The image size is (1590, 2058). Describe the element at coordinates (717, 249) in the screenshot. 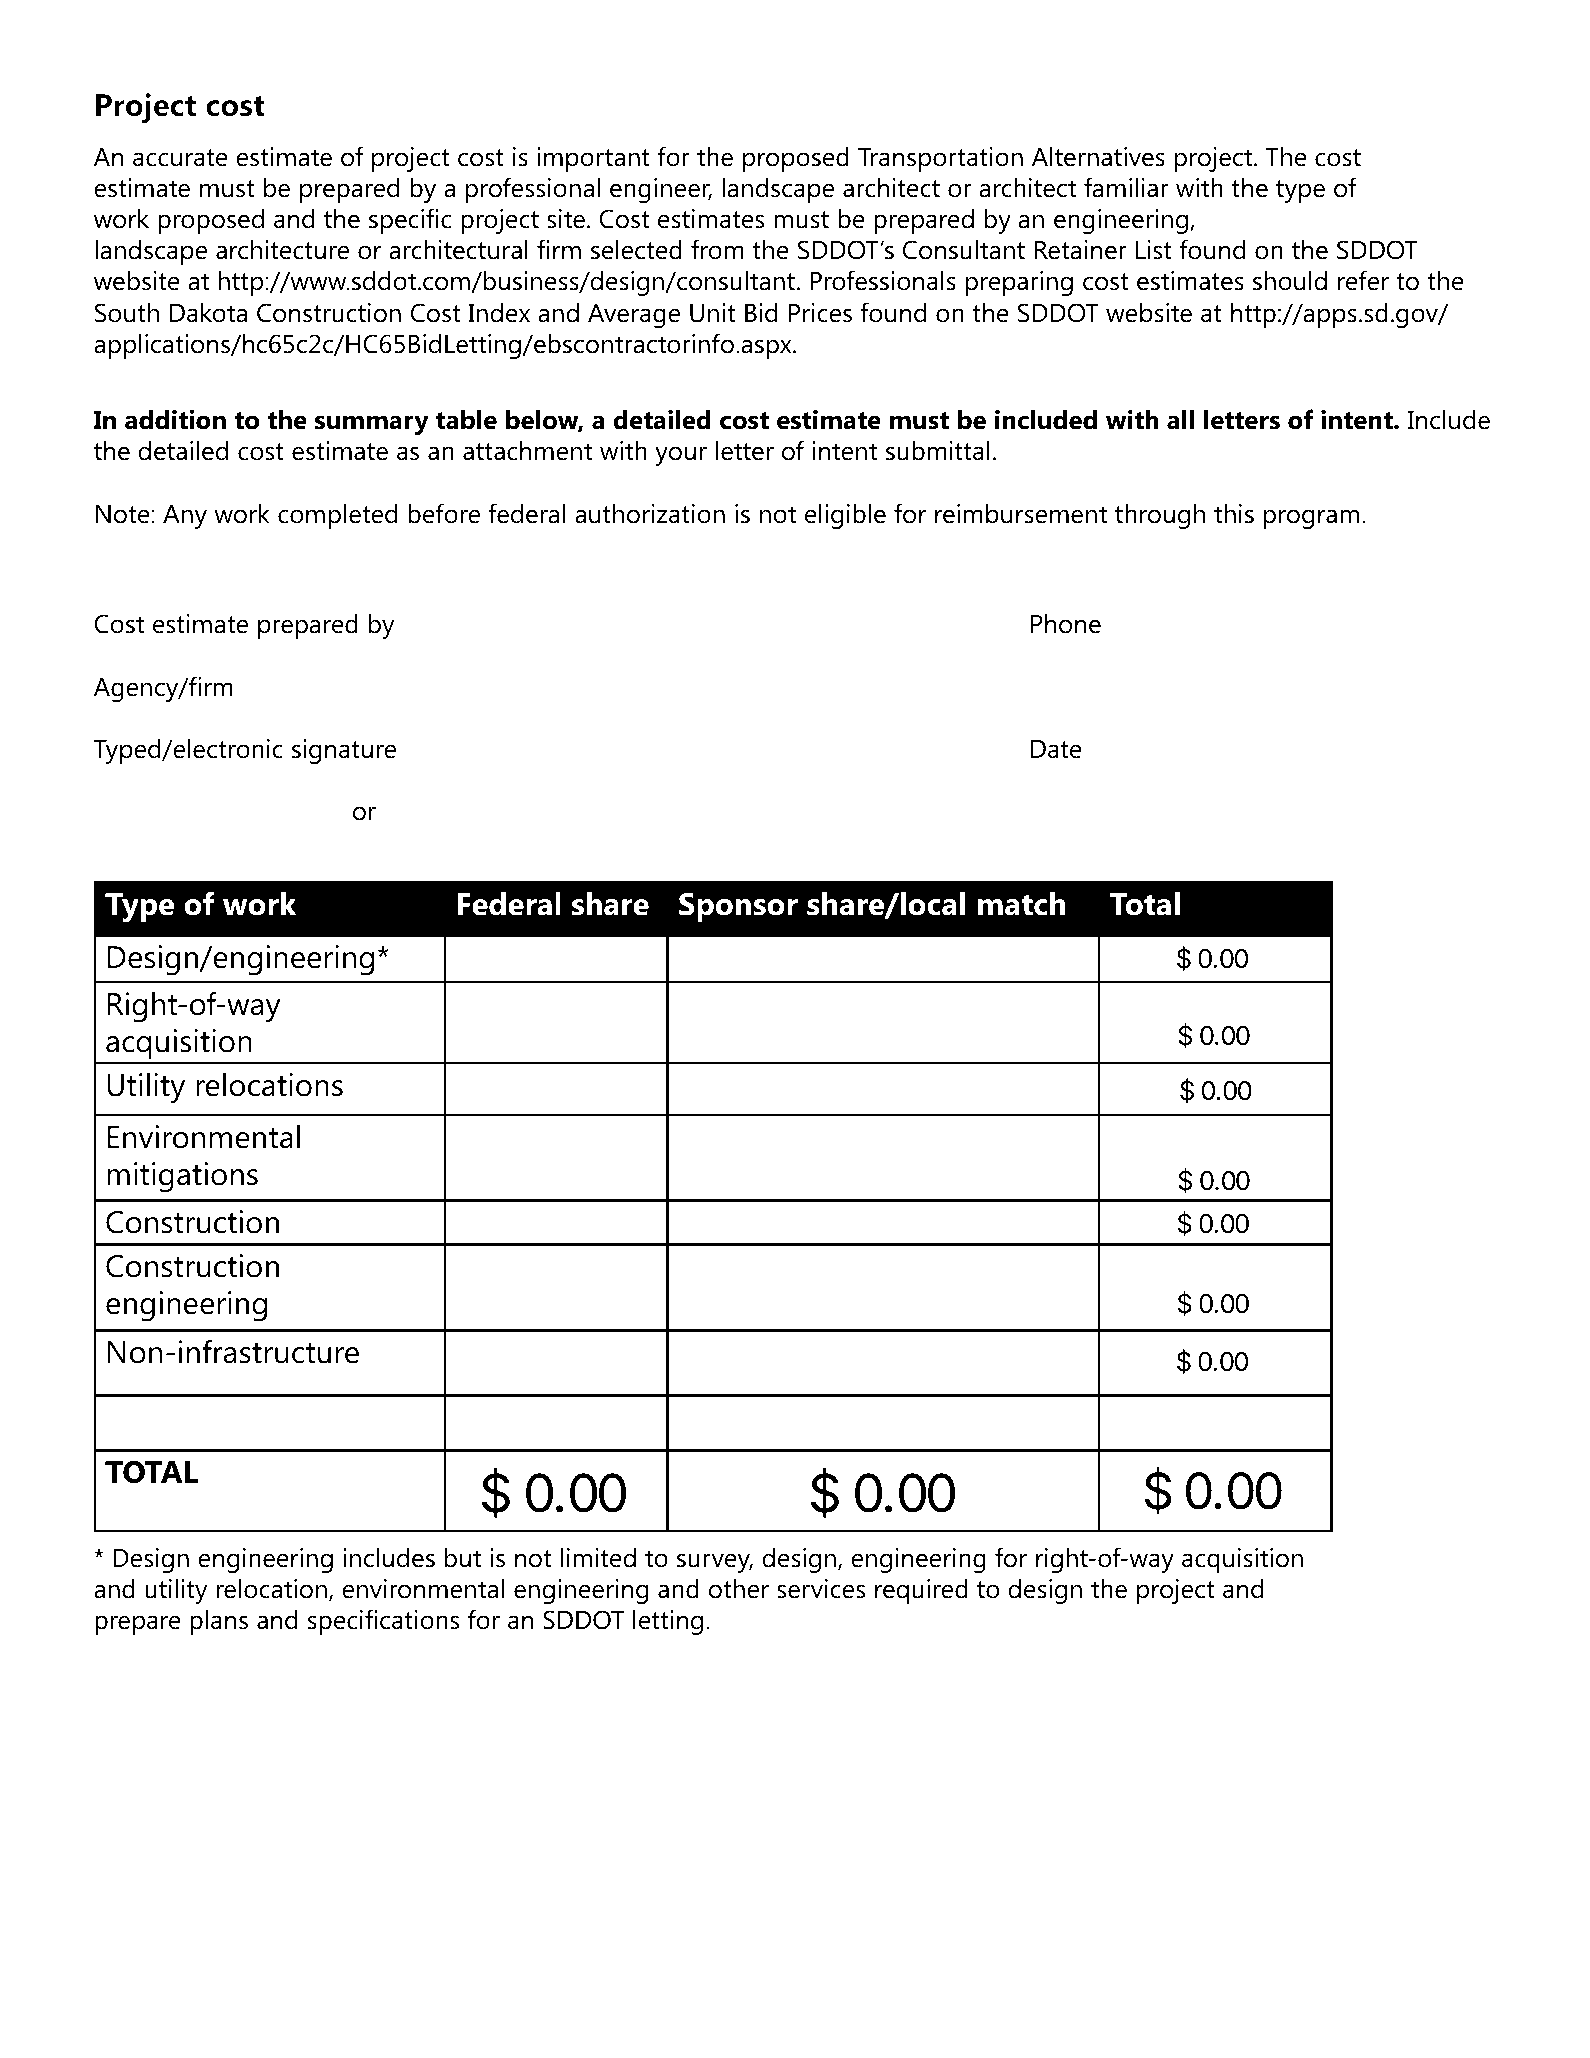

I see `from` at that location.
